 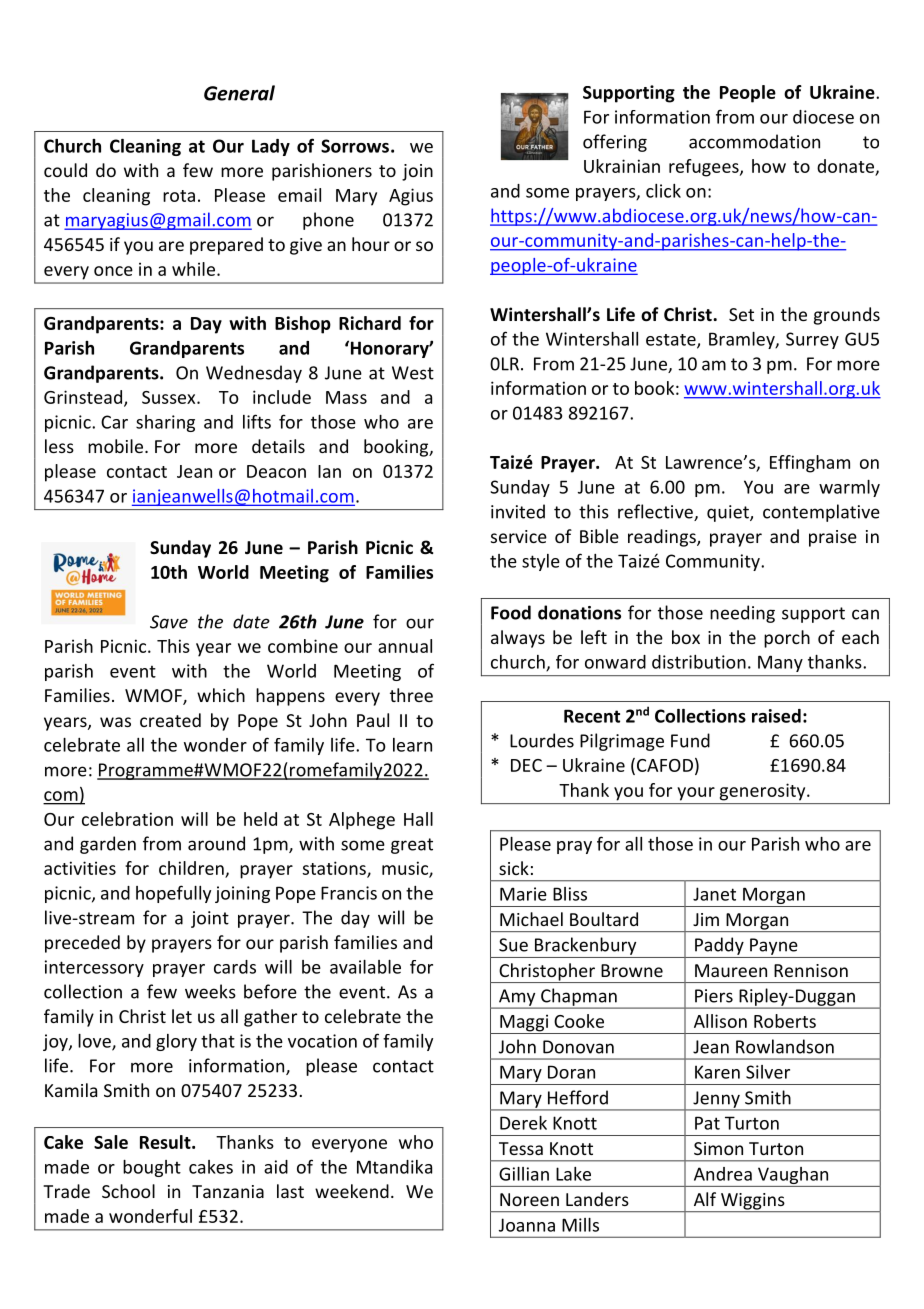 I want to click on quiet, so click(x=729, y=513).
